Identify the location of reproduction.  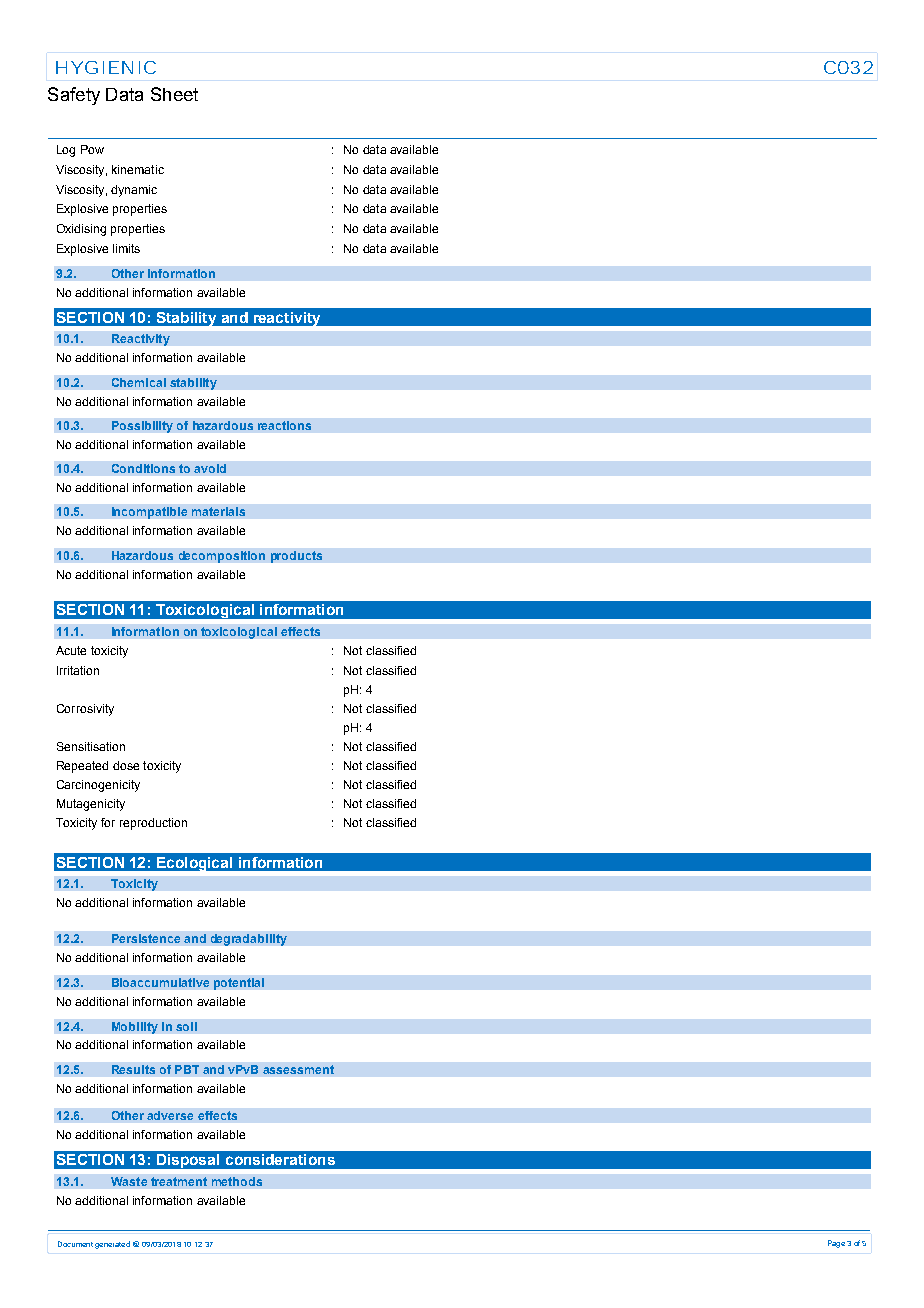
(153, 824).
